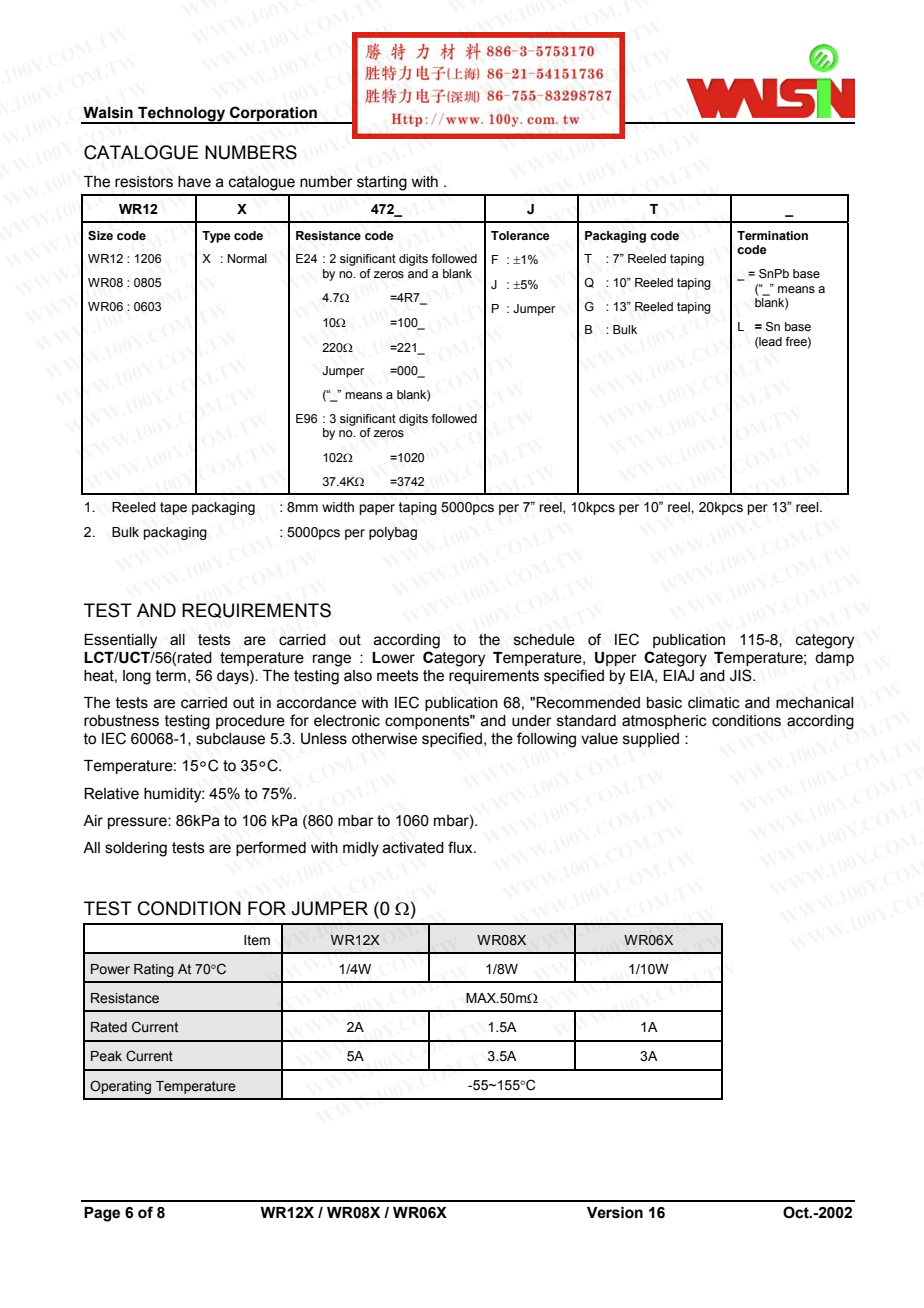 The image size is (924, 1308). What do you see at coordinates (461, 847) in the screenshot?
I see `flux` at bounding box center [461, 847].
